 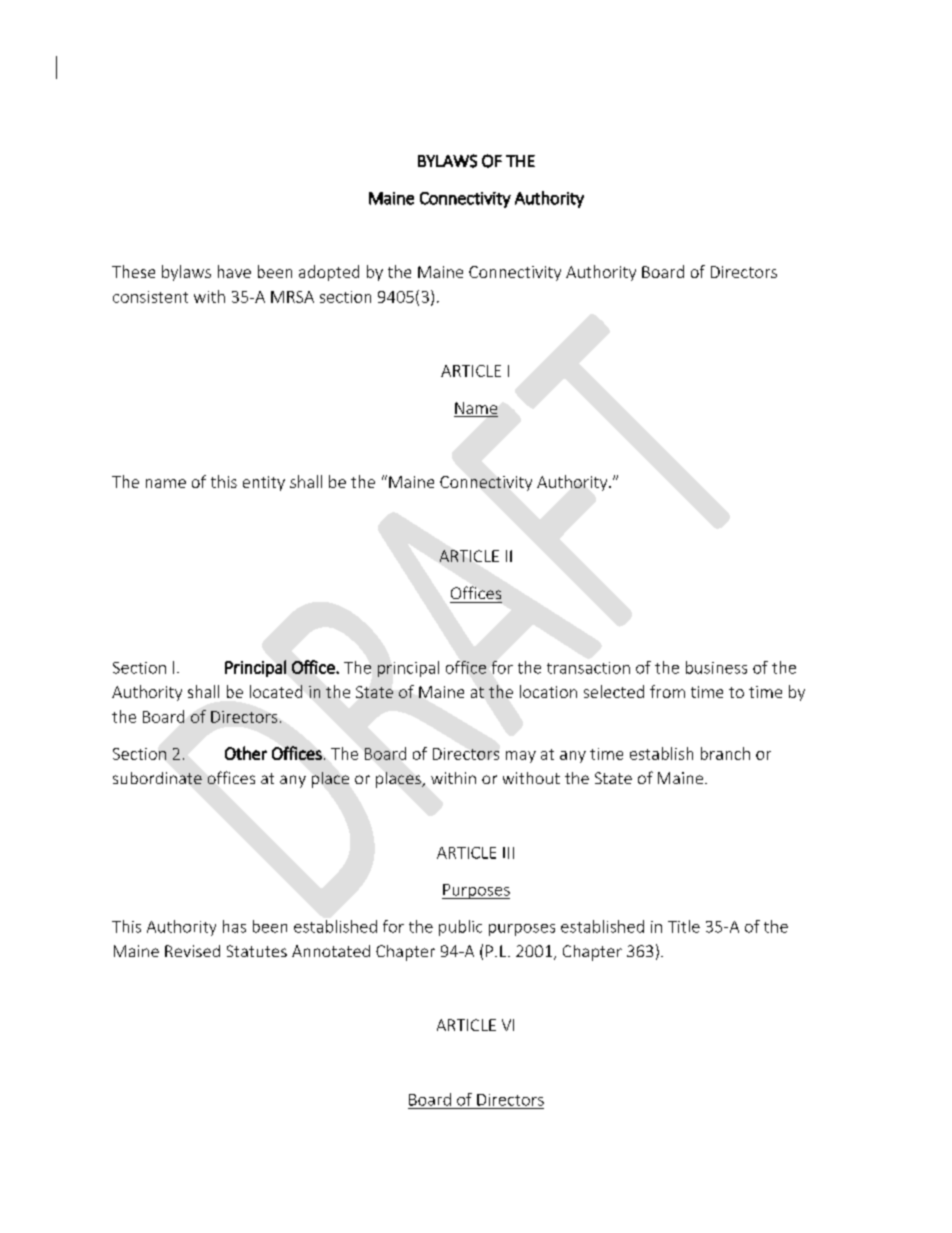 I want to click on adopted, so click(x=329, y=273).
